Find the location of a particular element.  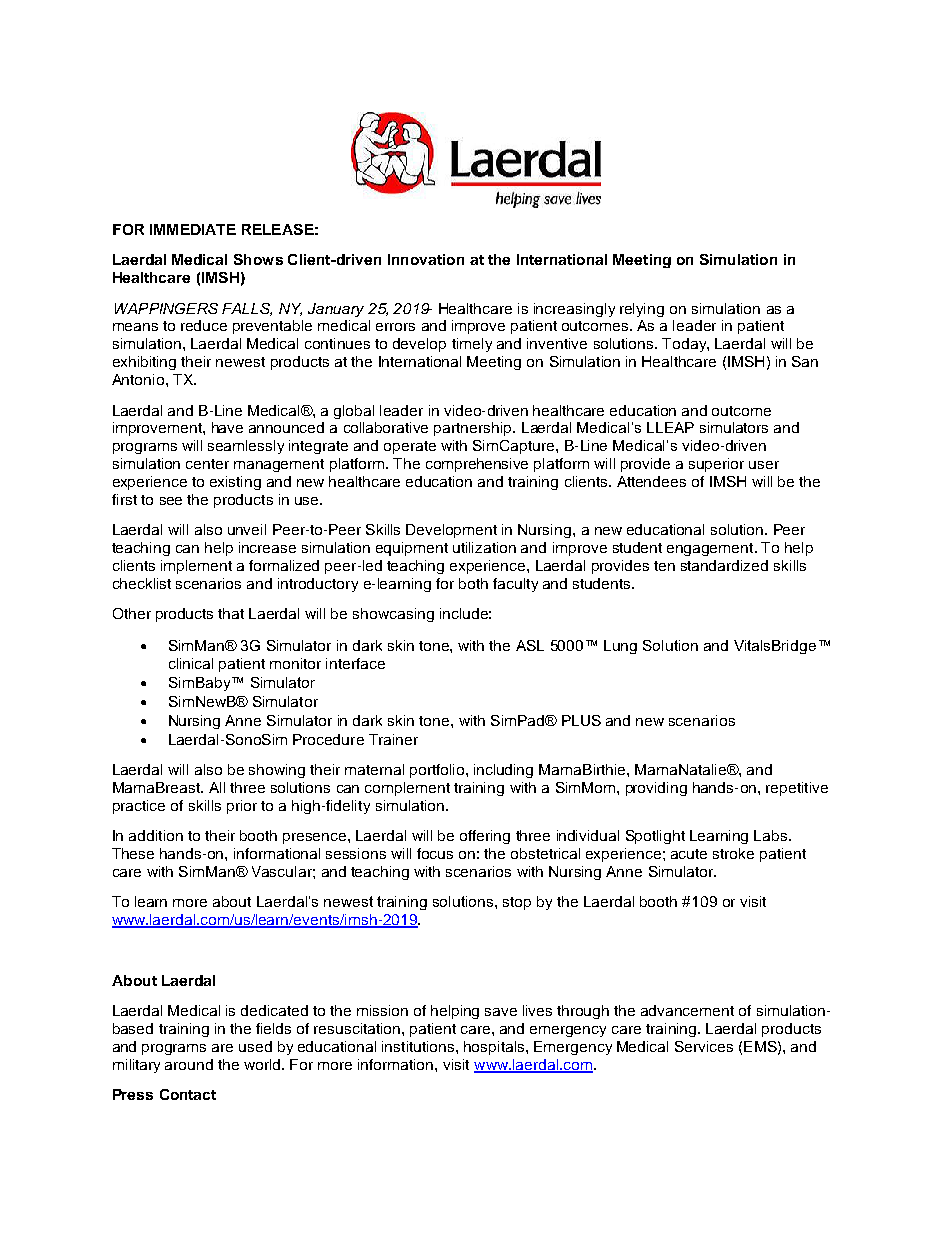

clinical is located at coordinates (191, 663).
